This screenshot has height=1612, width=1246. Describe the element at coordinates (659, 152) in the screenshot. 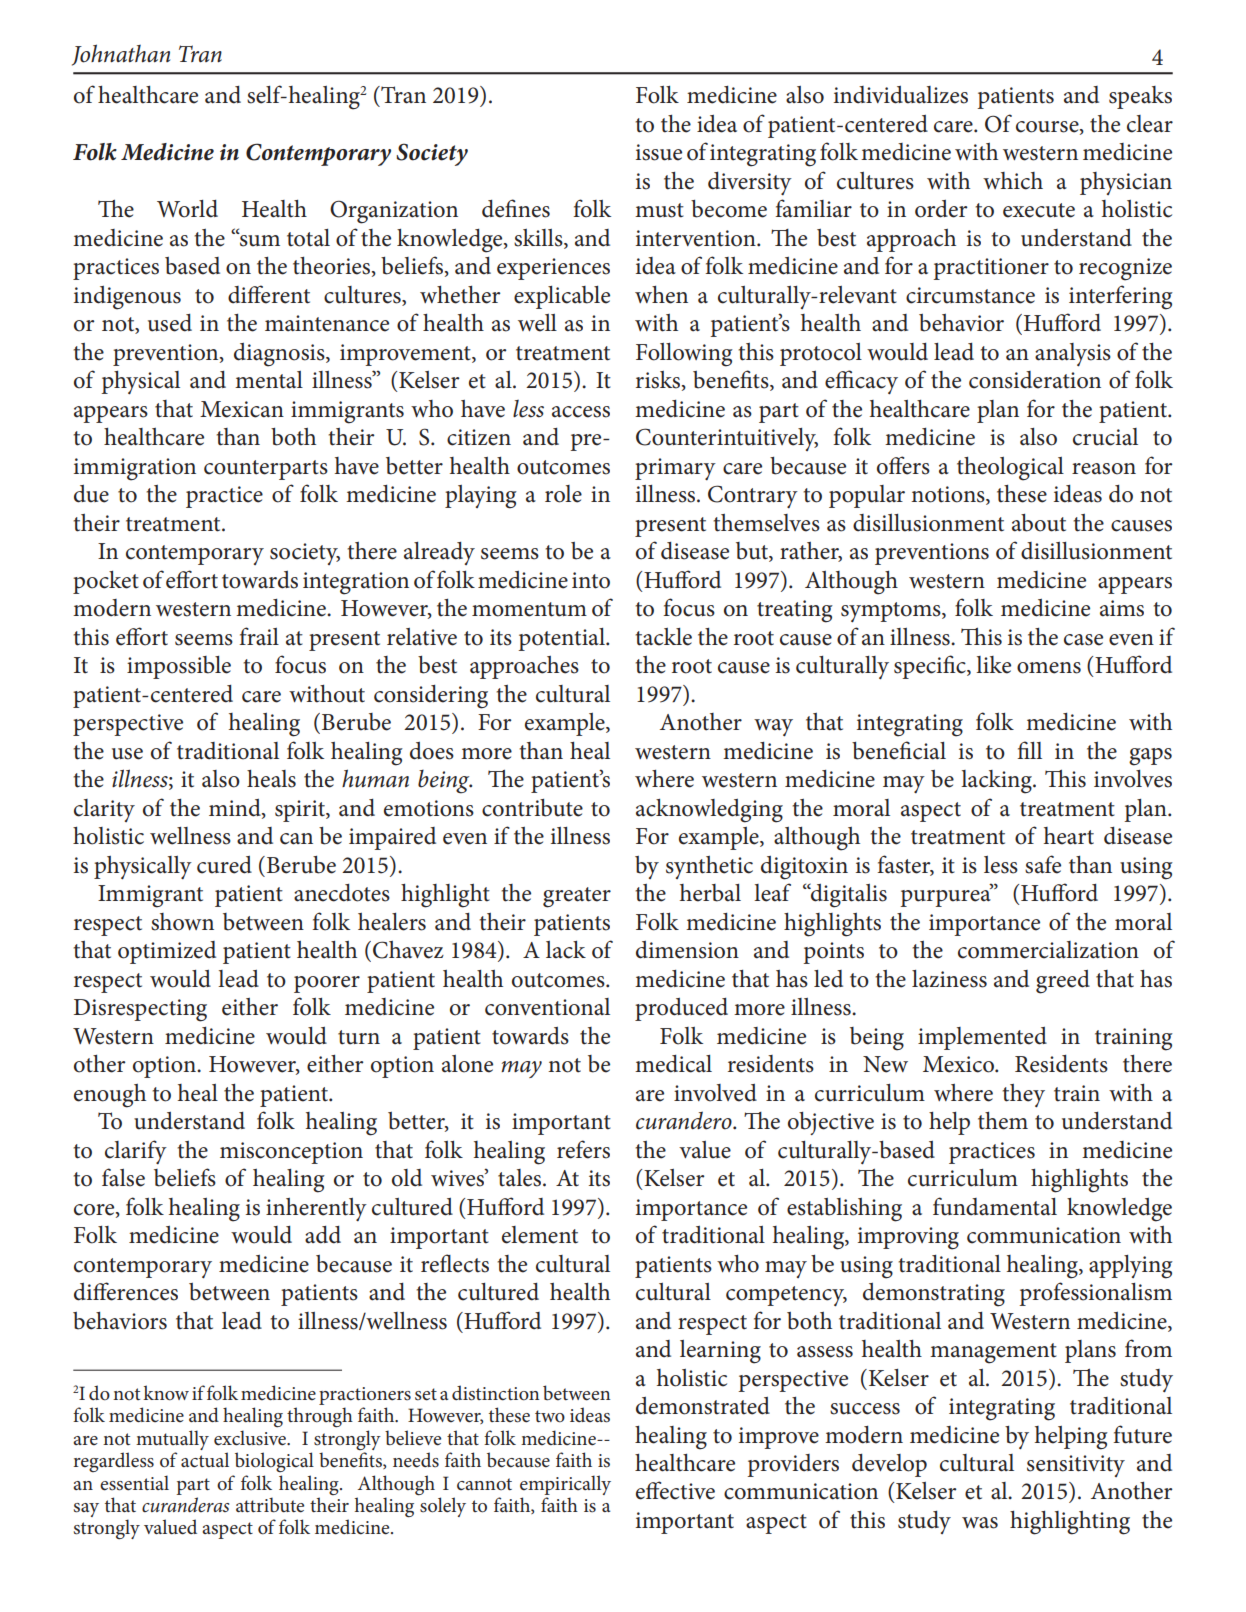

I see `issue` at that location.
